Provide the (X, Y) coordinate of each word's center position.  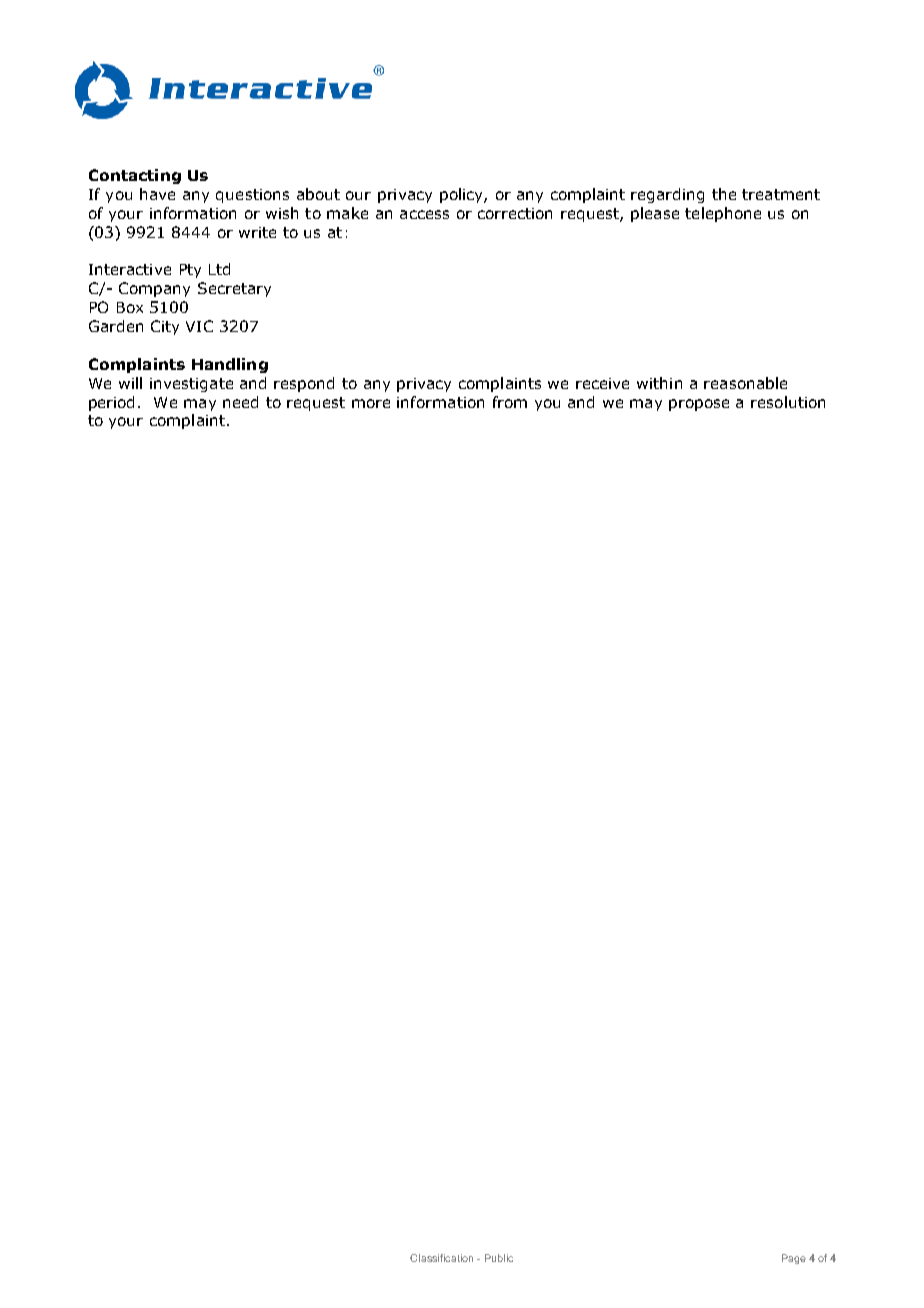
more (371, 403)
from (510, 402)
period (111, 403)
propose (699, 405)
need (240, 402)
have (157, 194)
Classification (441, 1258)
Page (794, 1259)
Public (499, 1258)
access (424, 214)
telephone (723, 214)
